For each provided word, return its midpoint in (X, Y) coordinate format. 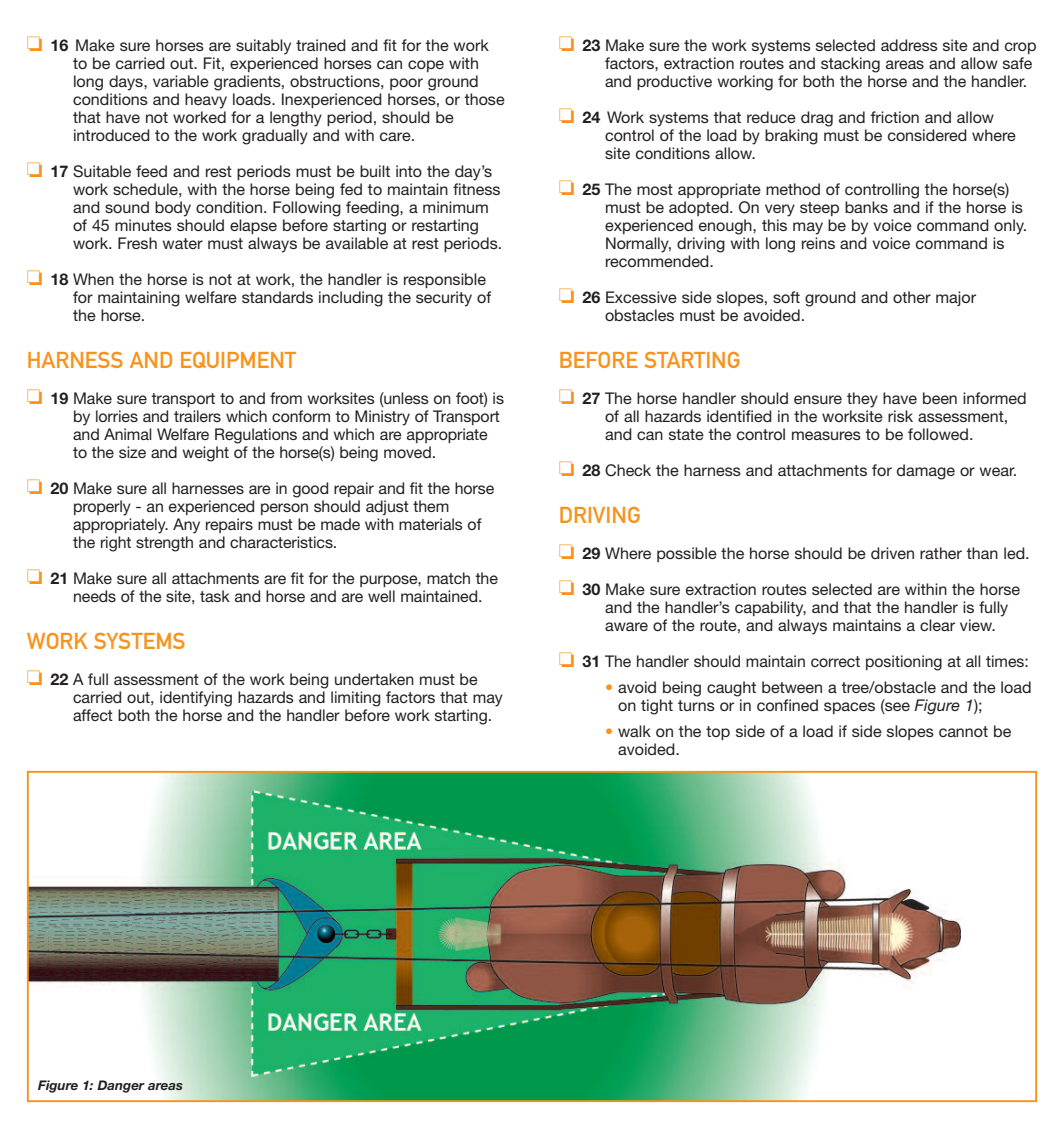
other (912, 297)
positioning (904, 663)
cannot (963, 731)
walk (634, 731)
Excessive (641, 297)
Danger (121, 1086)
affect (93, 715)
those (484, 99)
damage (926, 472)
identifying (196, 699)
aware (626, 626)
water (182, 243)
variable (181, 81)
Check (628, 470)
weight (205, 454)
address (909, 45)
